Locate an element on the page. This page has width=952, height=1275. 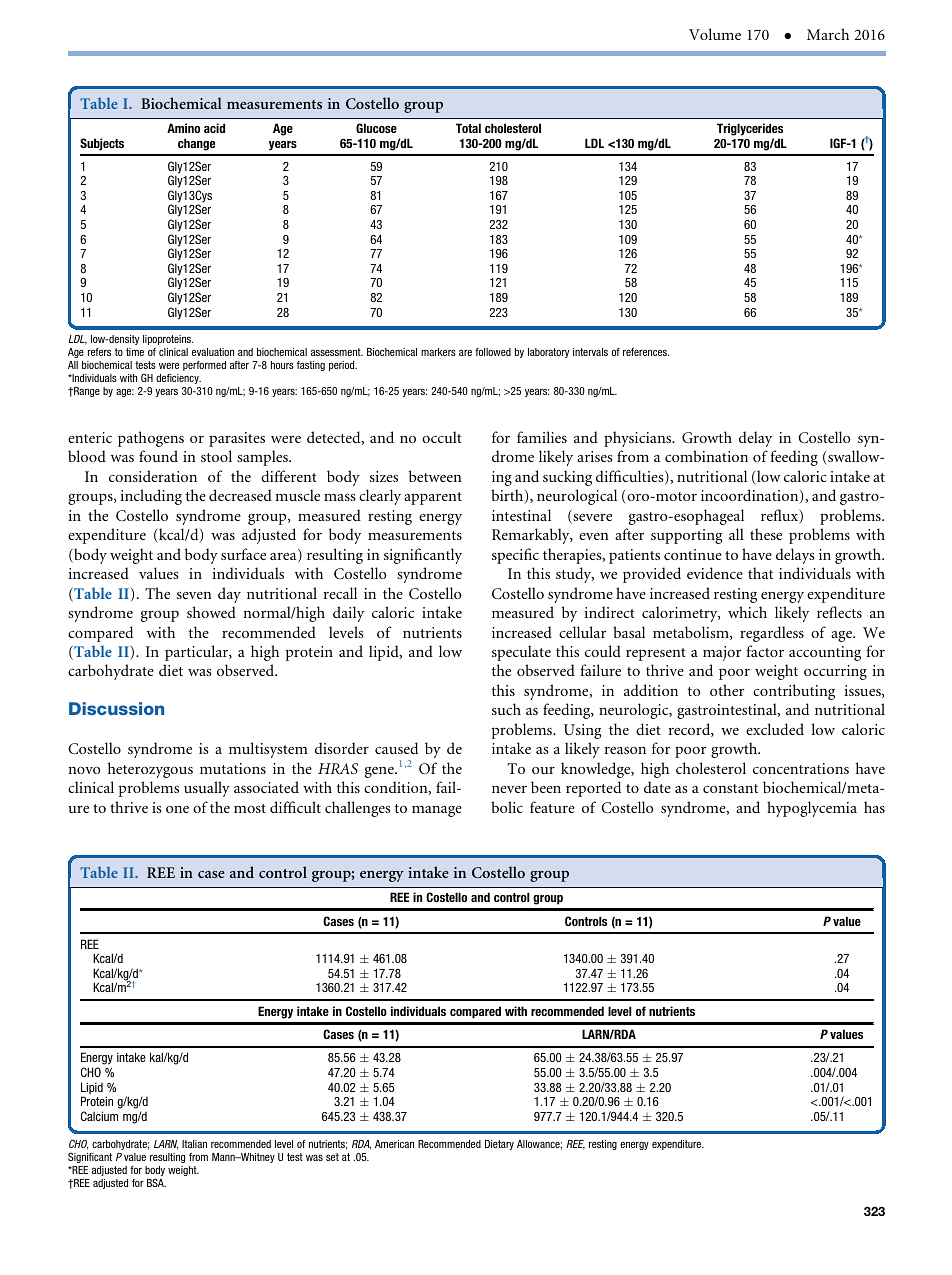
Amino is located at coordinates (183, 128).
